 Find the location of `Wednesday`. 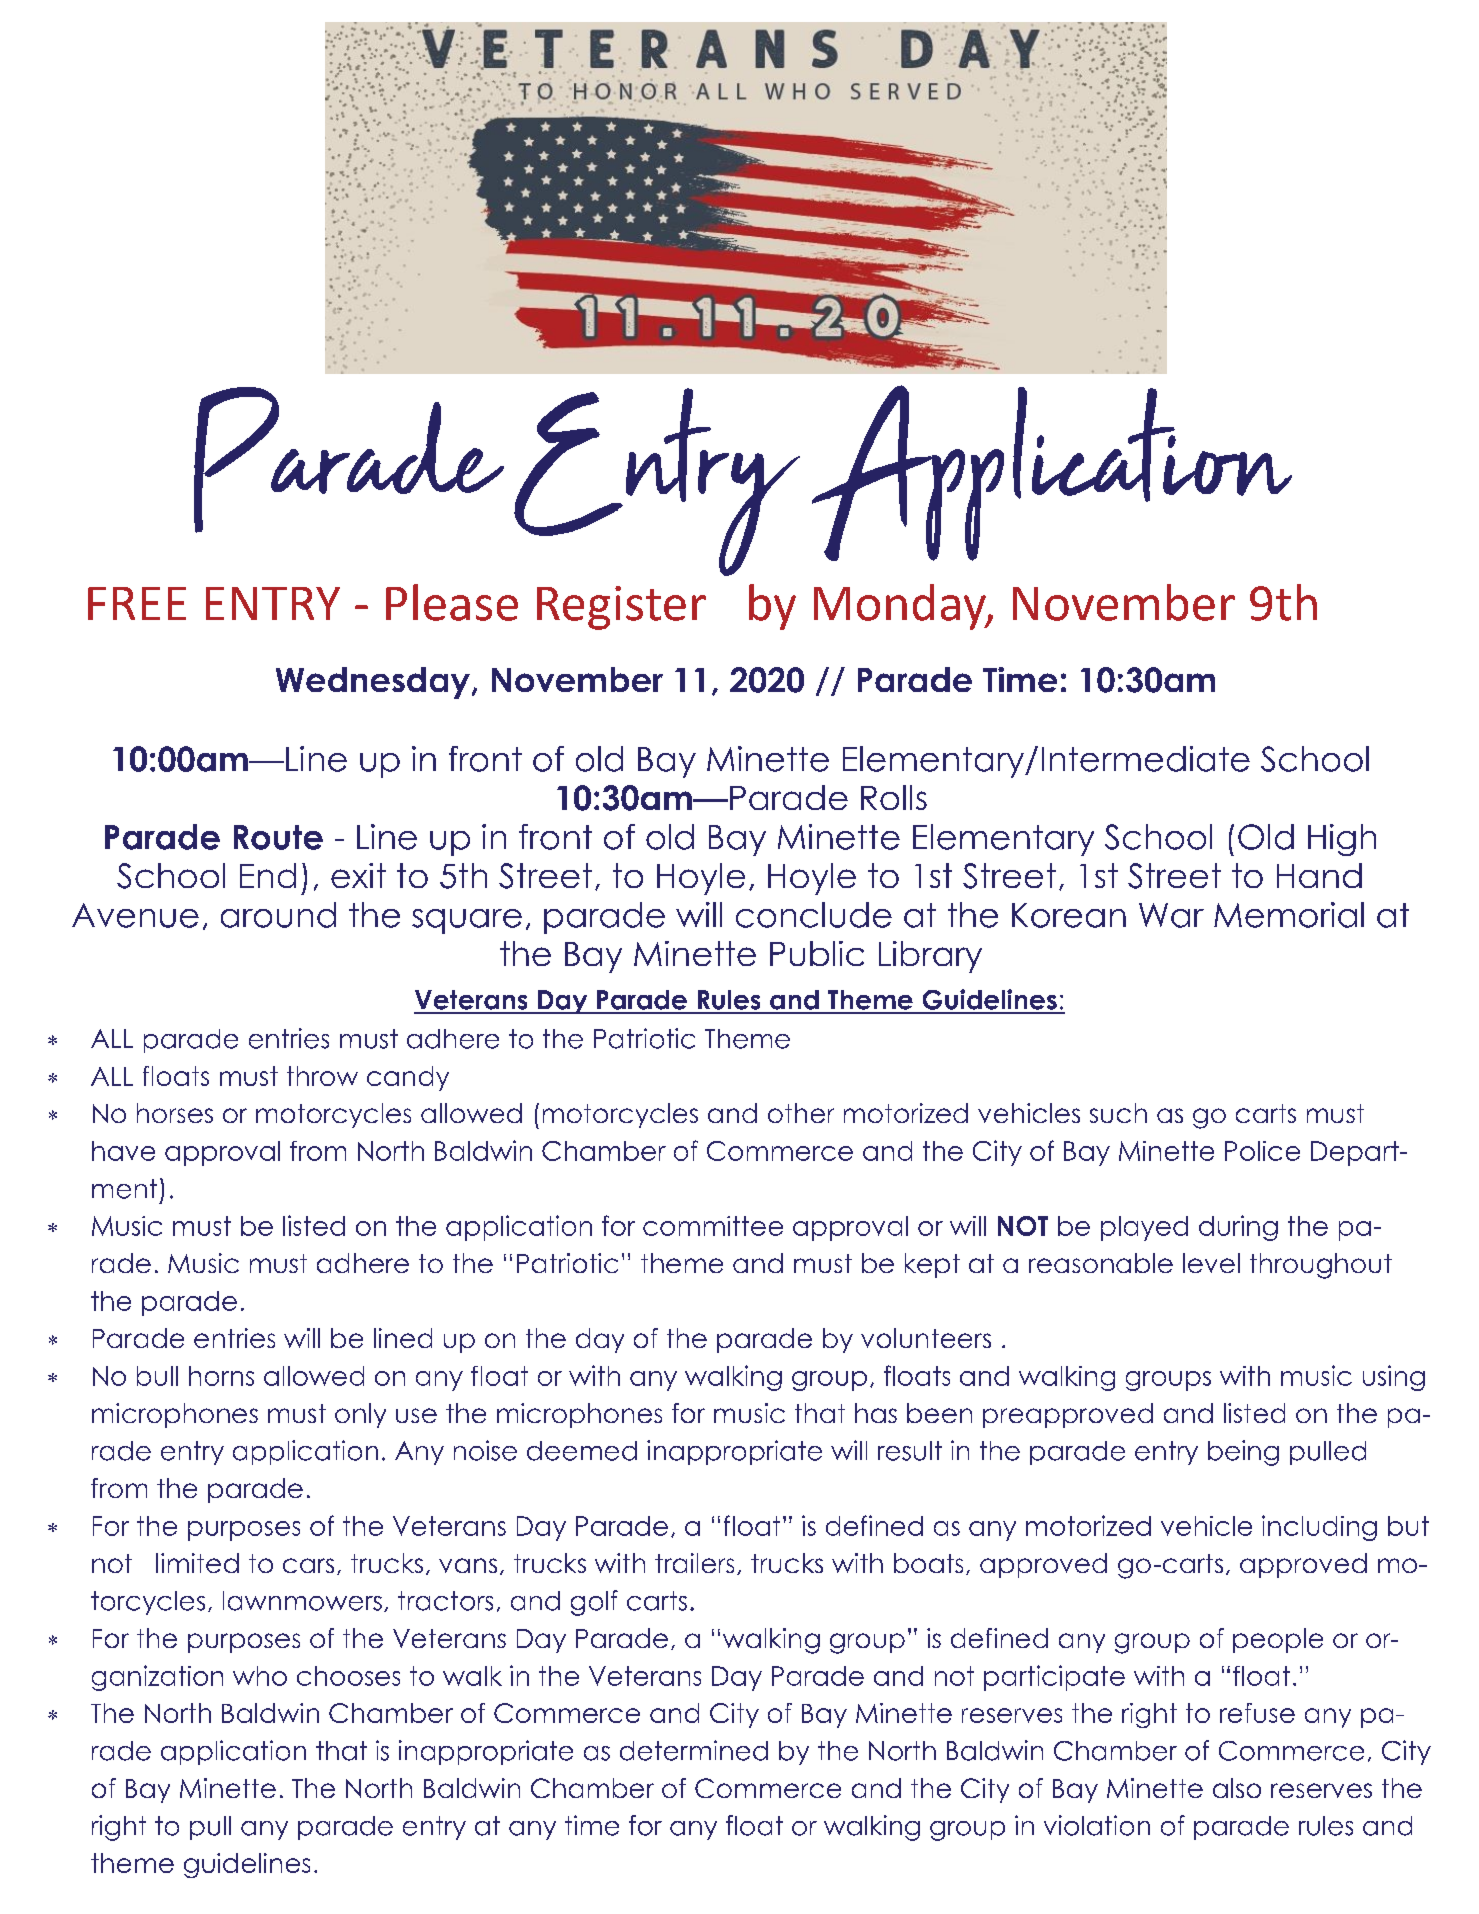

Wednesday is located at coordinates (373, 683).
